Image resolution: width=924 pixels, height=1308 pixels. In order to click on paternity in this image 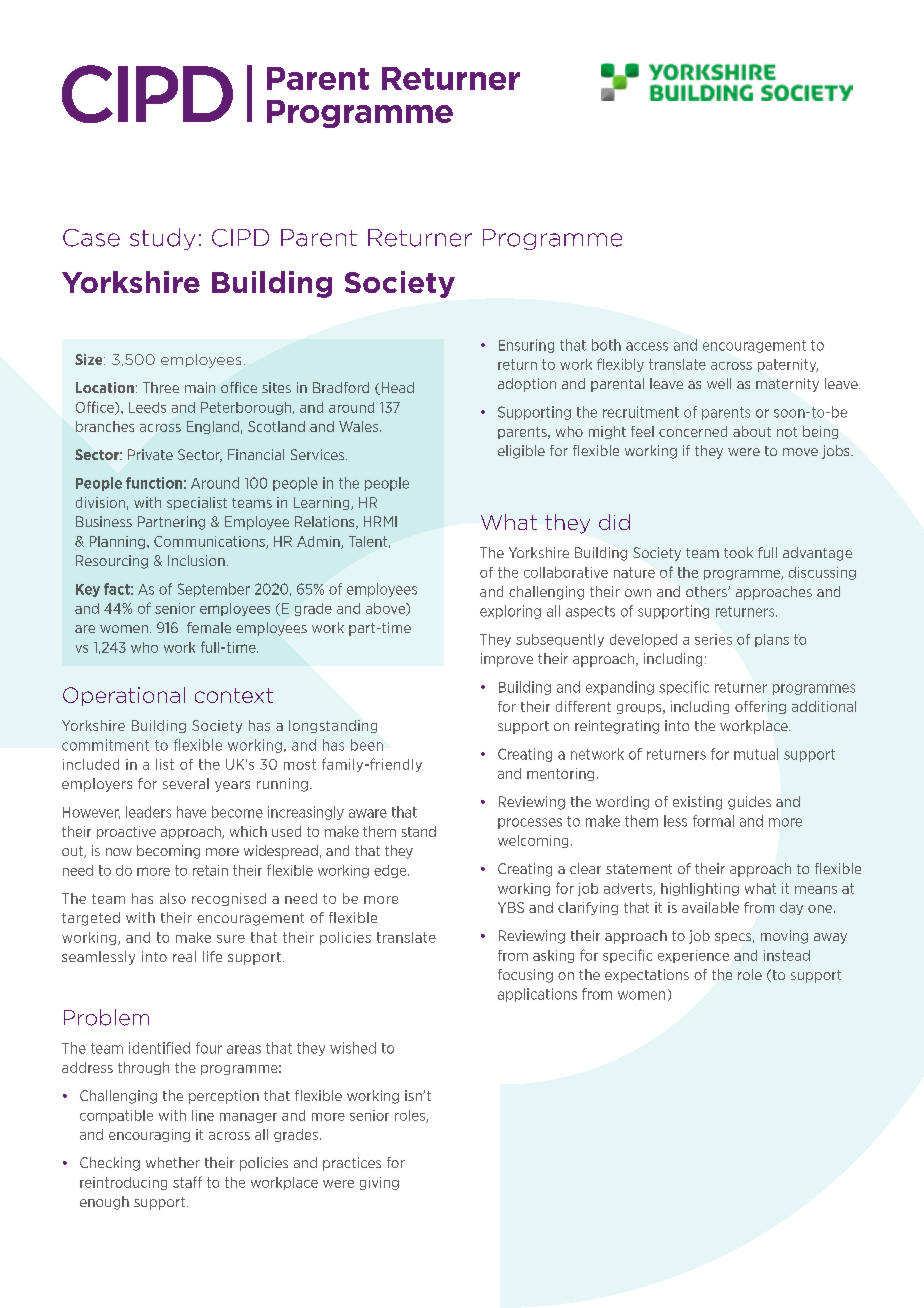, I will do `click(788, 365)`.
